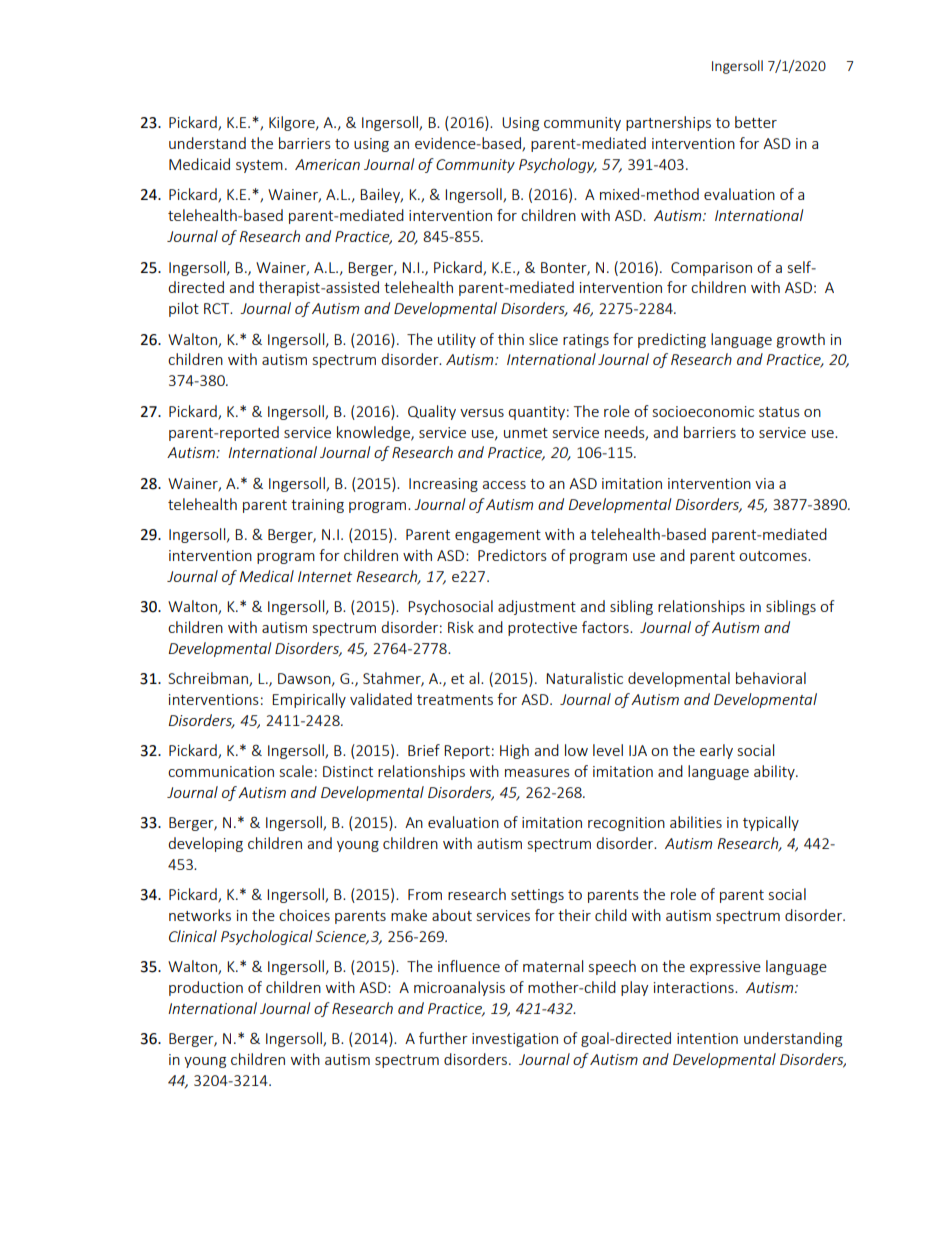 This screenshot has width=952, height=1233. What do you see at coordinates (206, 988) in the screenshot?
I see `production` at bounding box center [206, 988].
